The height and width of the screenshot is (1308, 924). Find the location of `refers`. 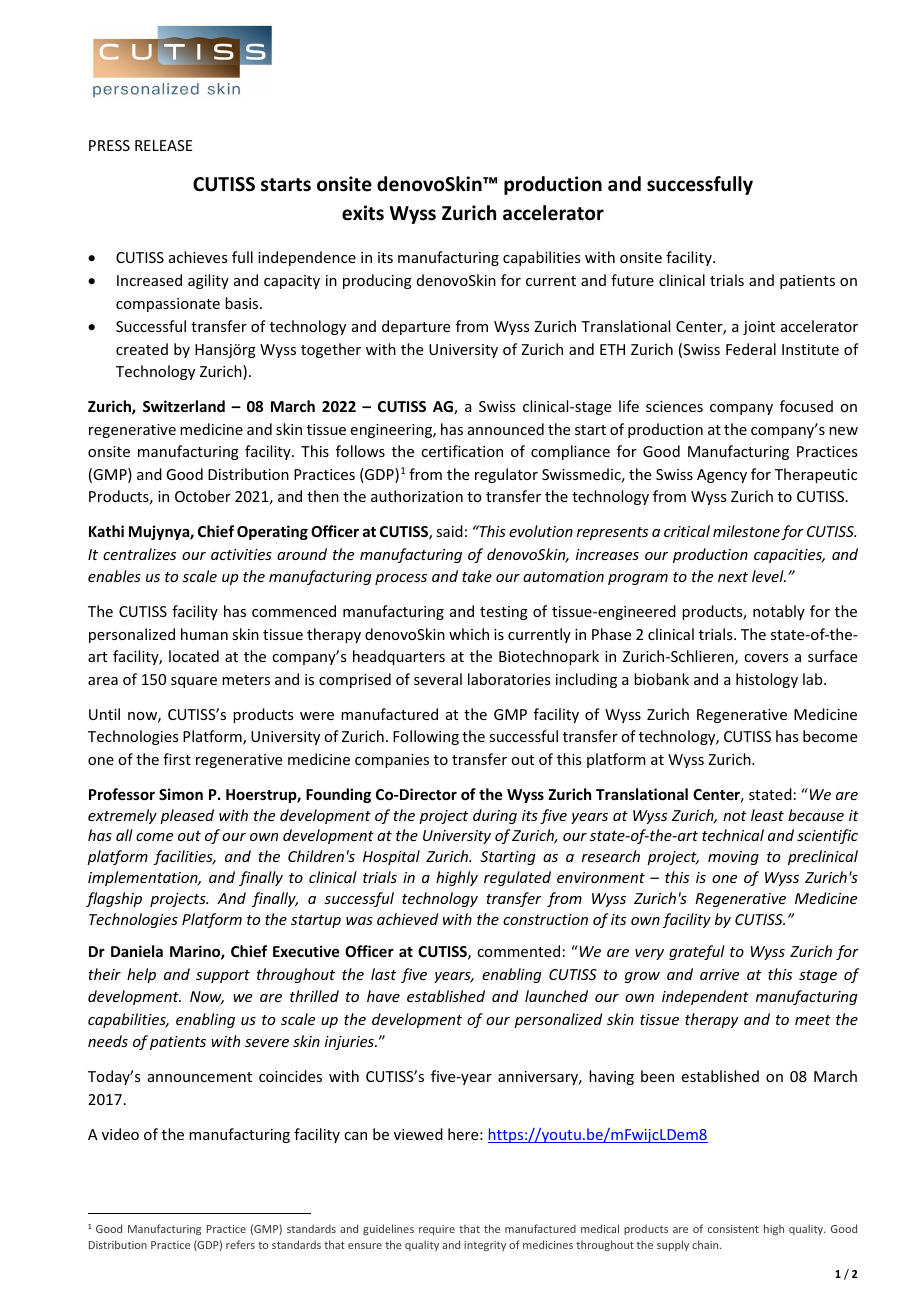

refers is located at coordinates (240, 1244).
